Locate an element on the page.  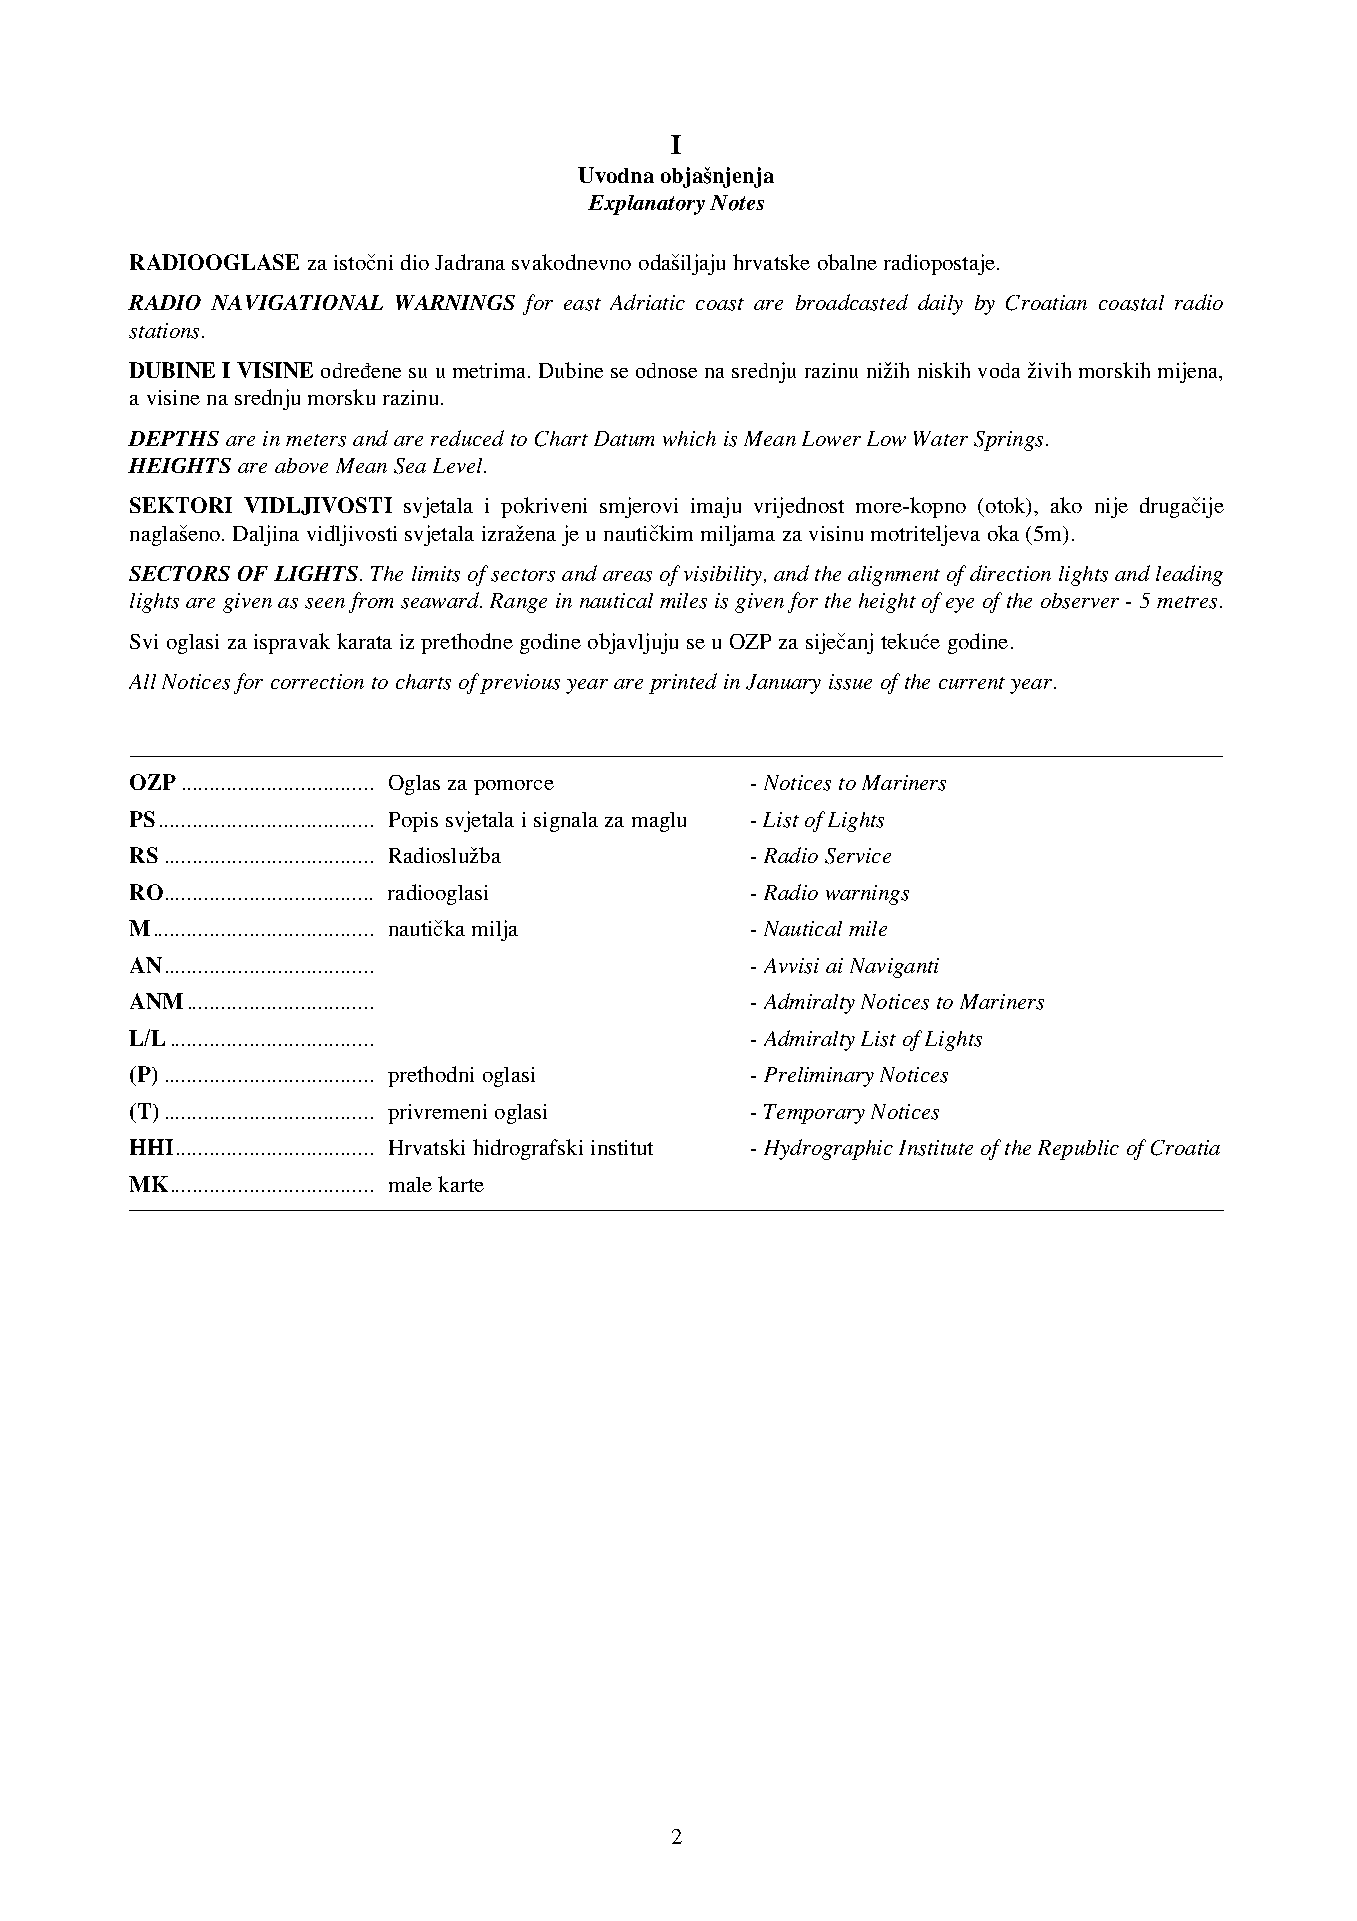
printed is located at coordinates (683, 683).
